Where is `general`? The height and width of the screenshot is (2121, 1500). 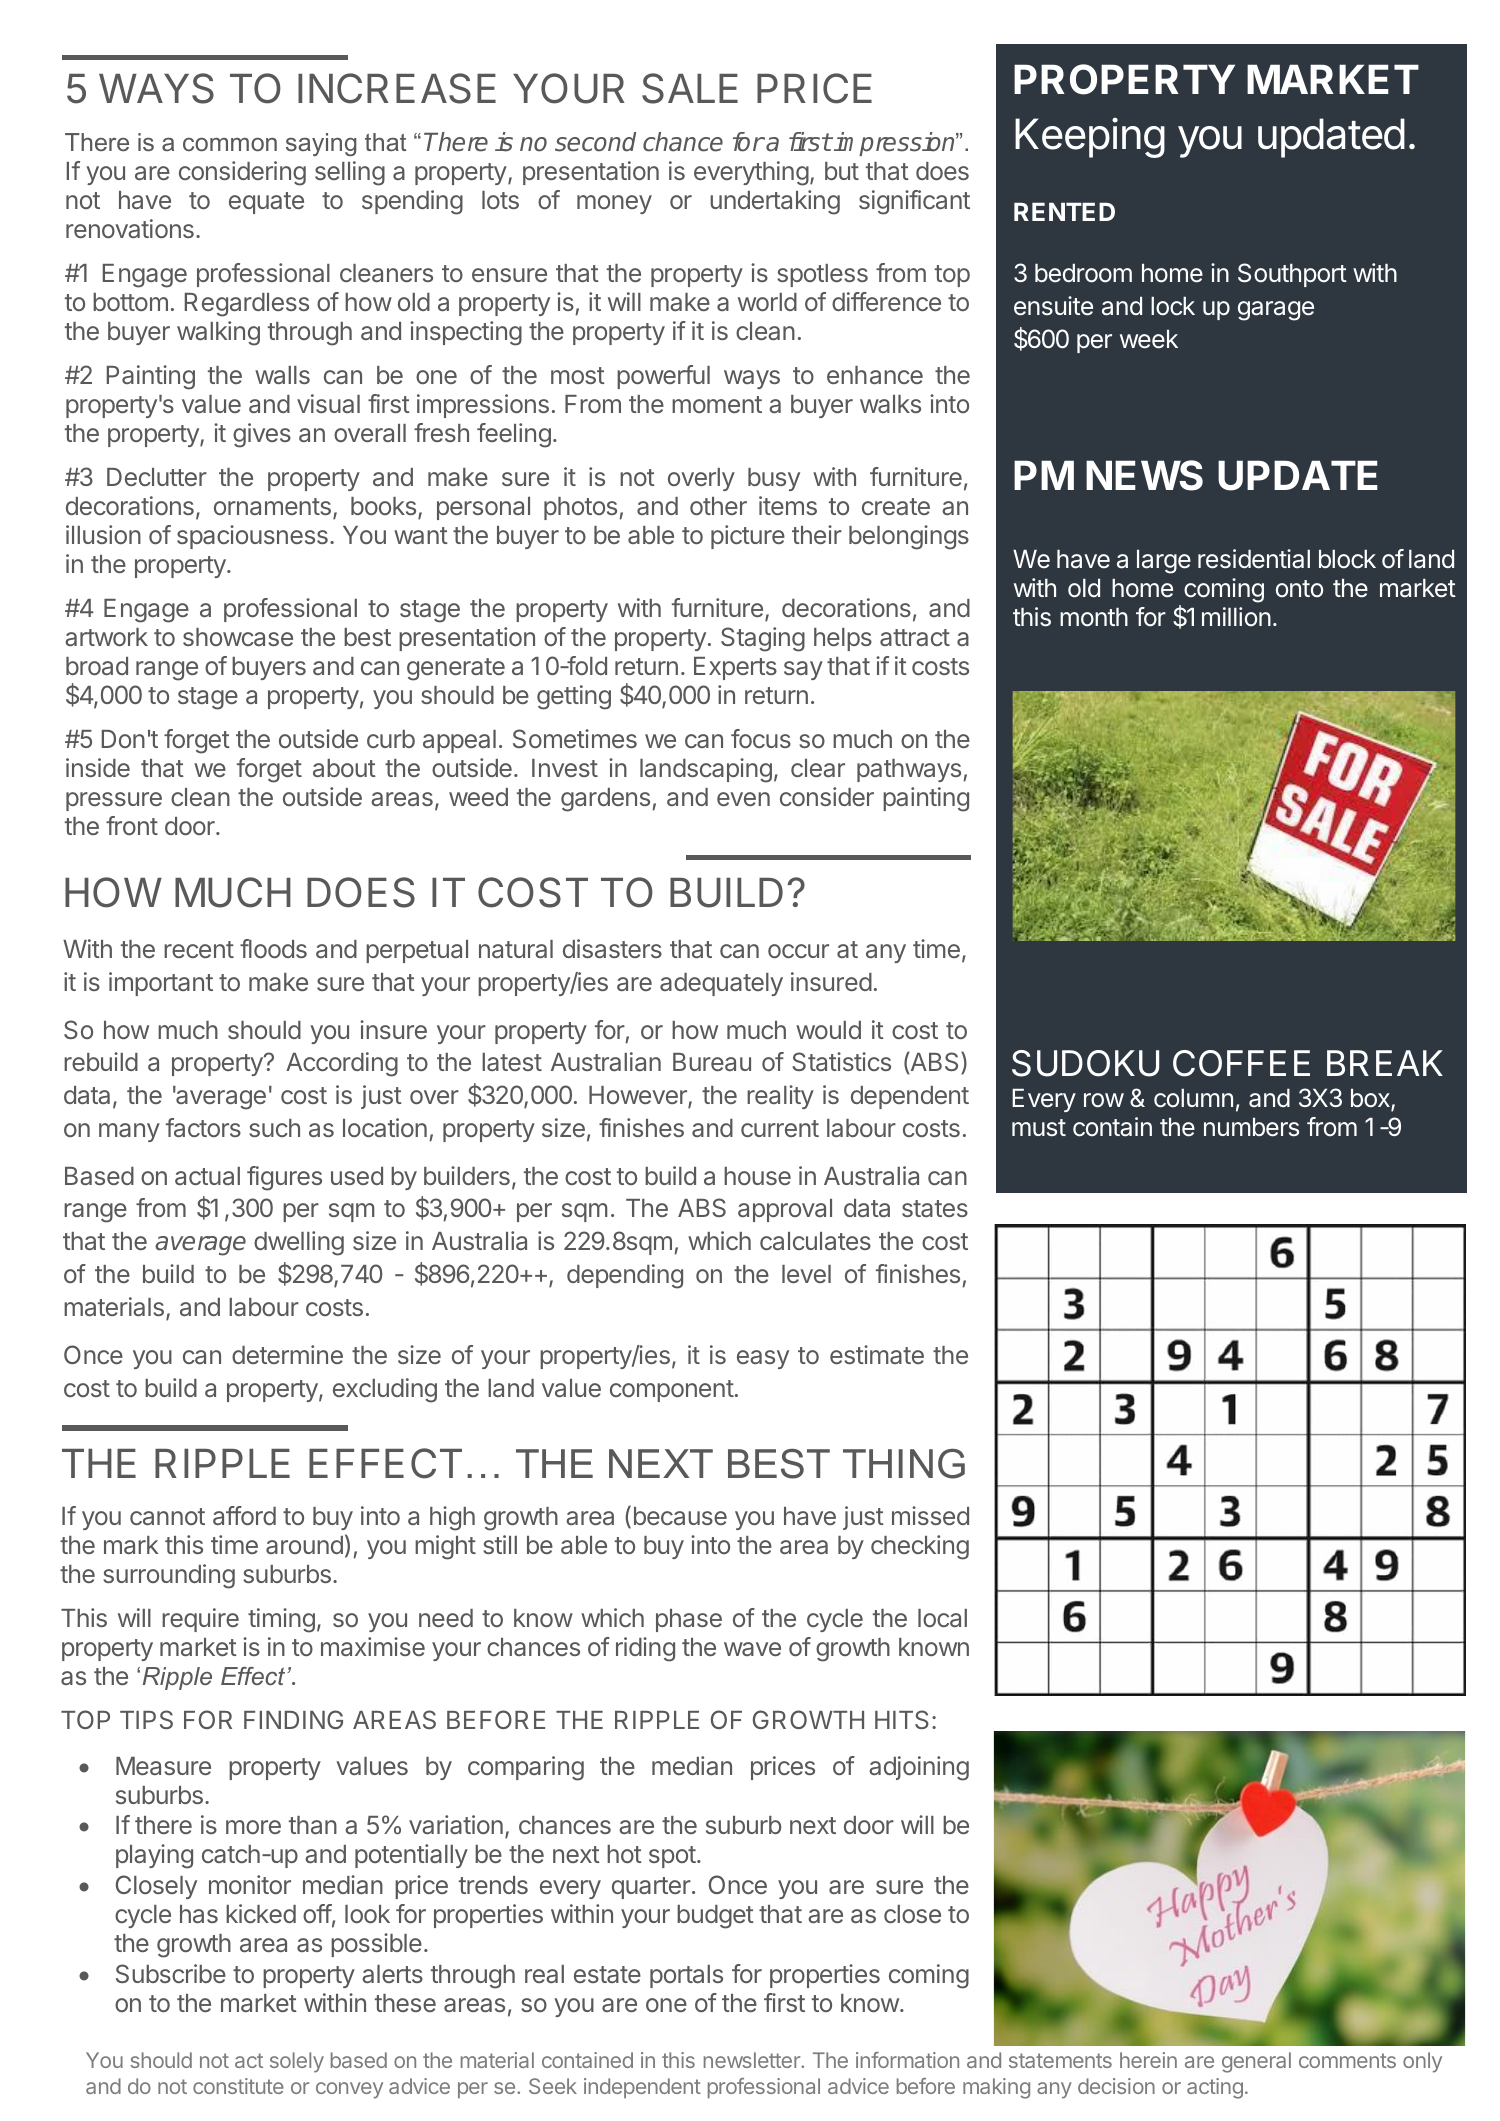 general is located at coordinates (1256, 2062).
